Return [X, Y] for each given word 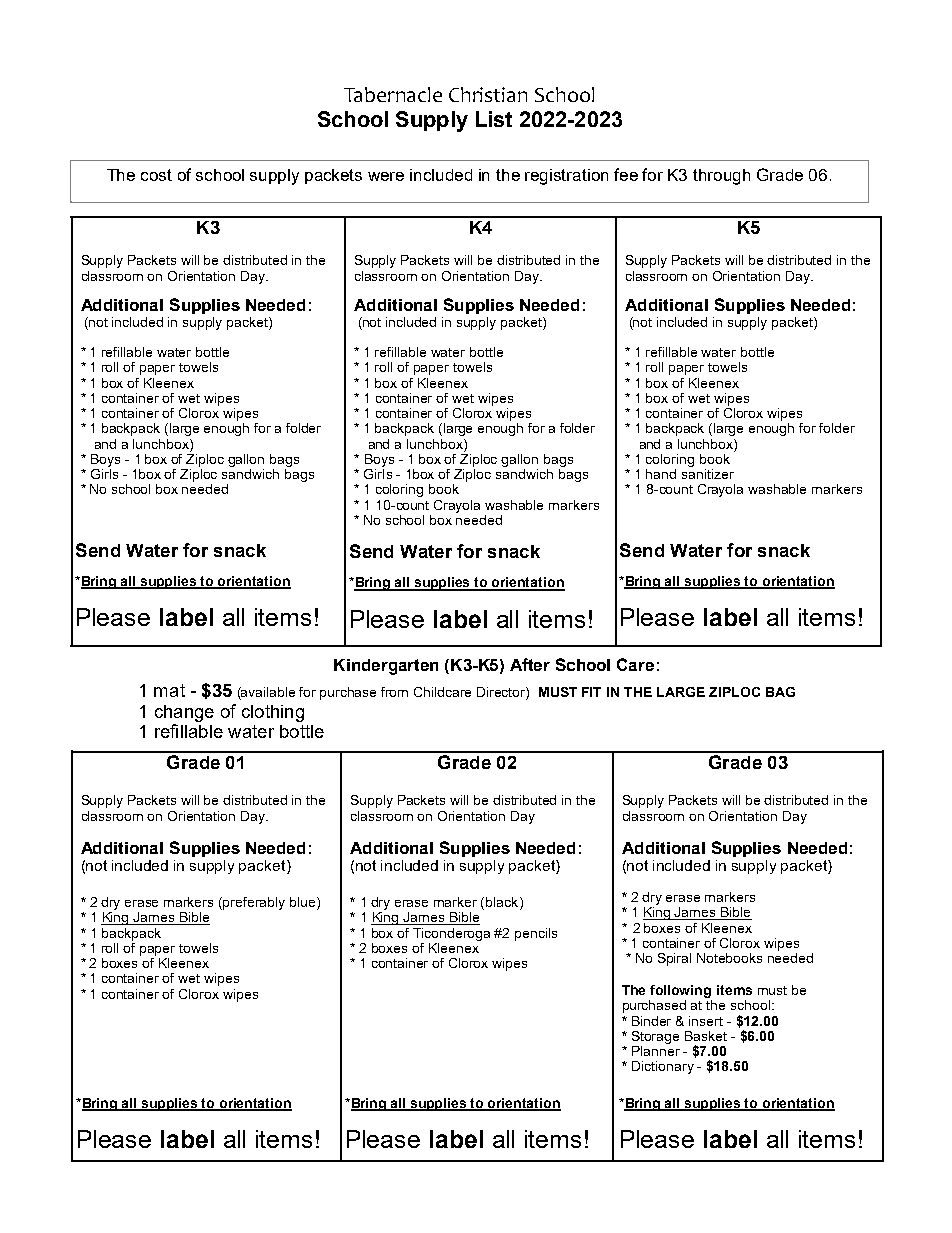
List [494, 119]
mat [169, 690]
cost [156, 175]
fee [626, 174]
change [184, 713]
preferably [254, 903]
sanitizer [708, 472]
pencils [536, 934]
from [394, 692]
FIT [591, 692]
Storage [655, 1037]
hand [661, 474]
